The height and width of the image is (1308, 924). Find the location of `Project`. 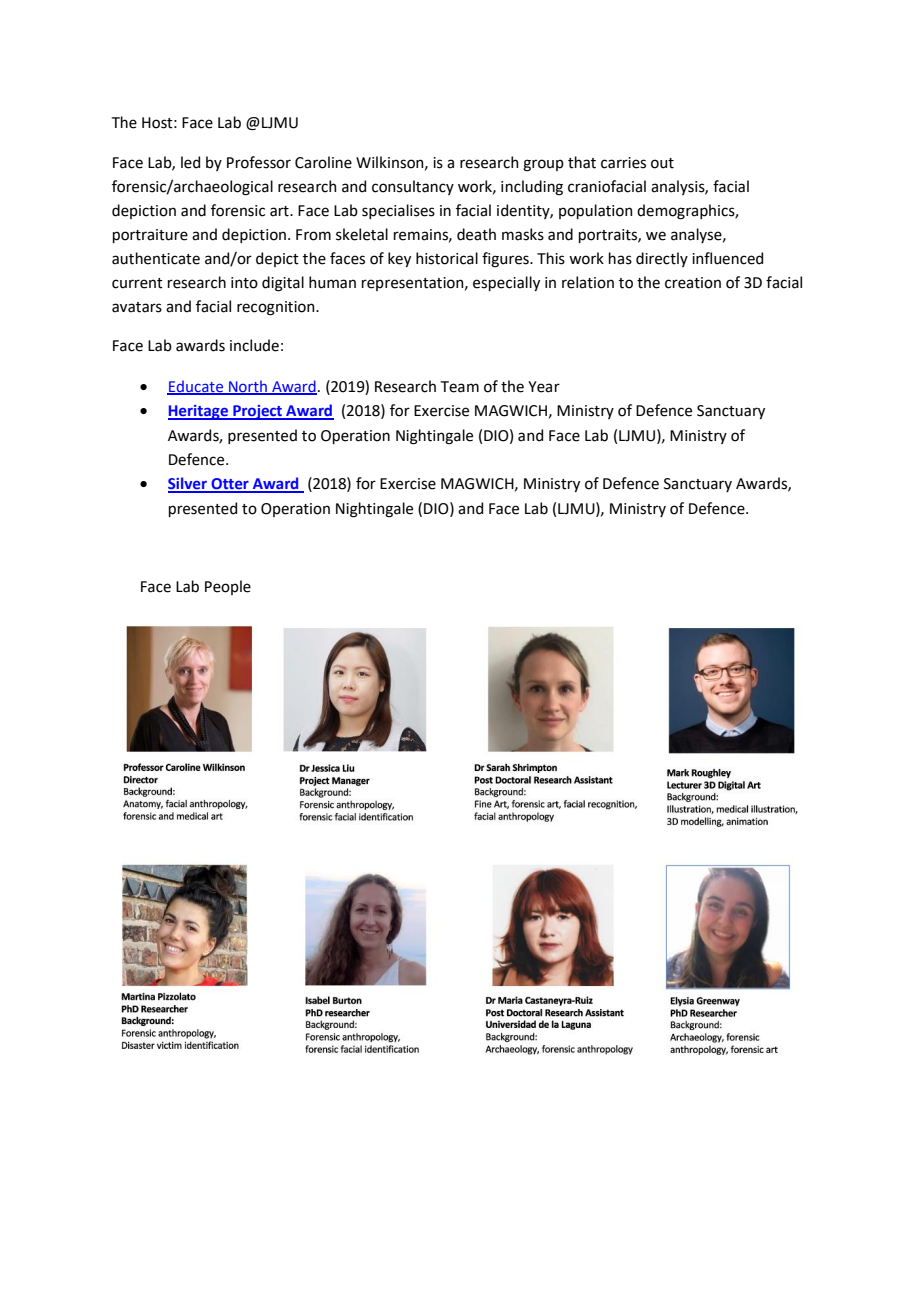

Project is located at coordinates (258, 412).
